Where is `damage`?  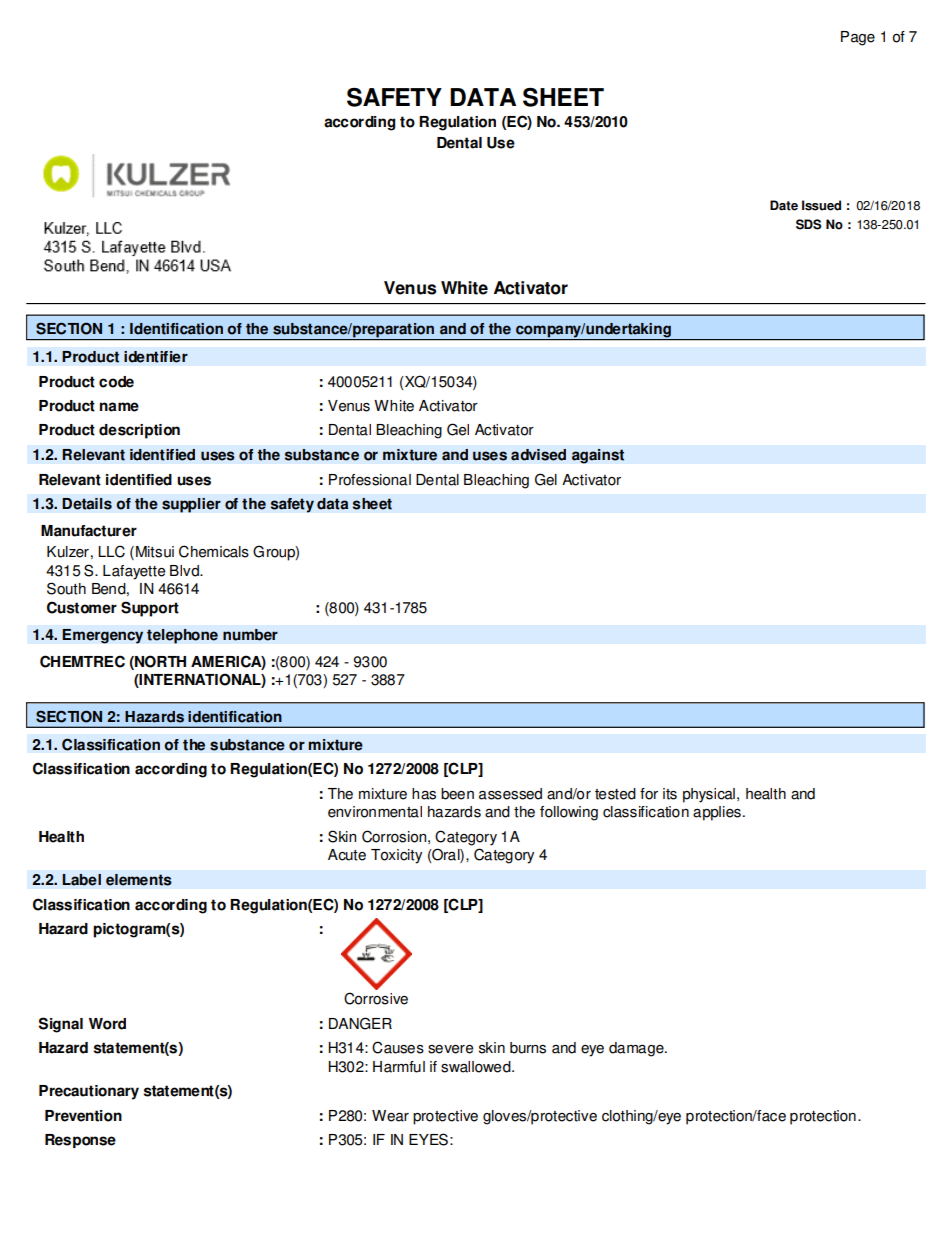
damage is located at coordinates (637, 1049).
